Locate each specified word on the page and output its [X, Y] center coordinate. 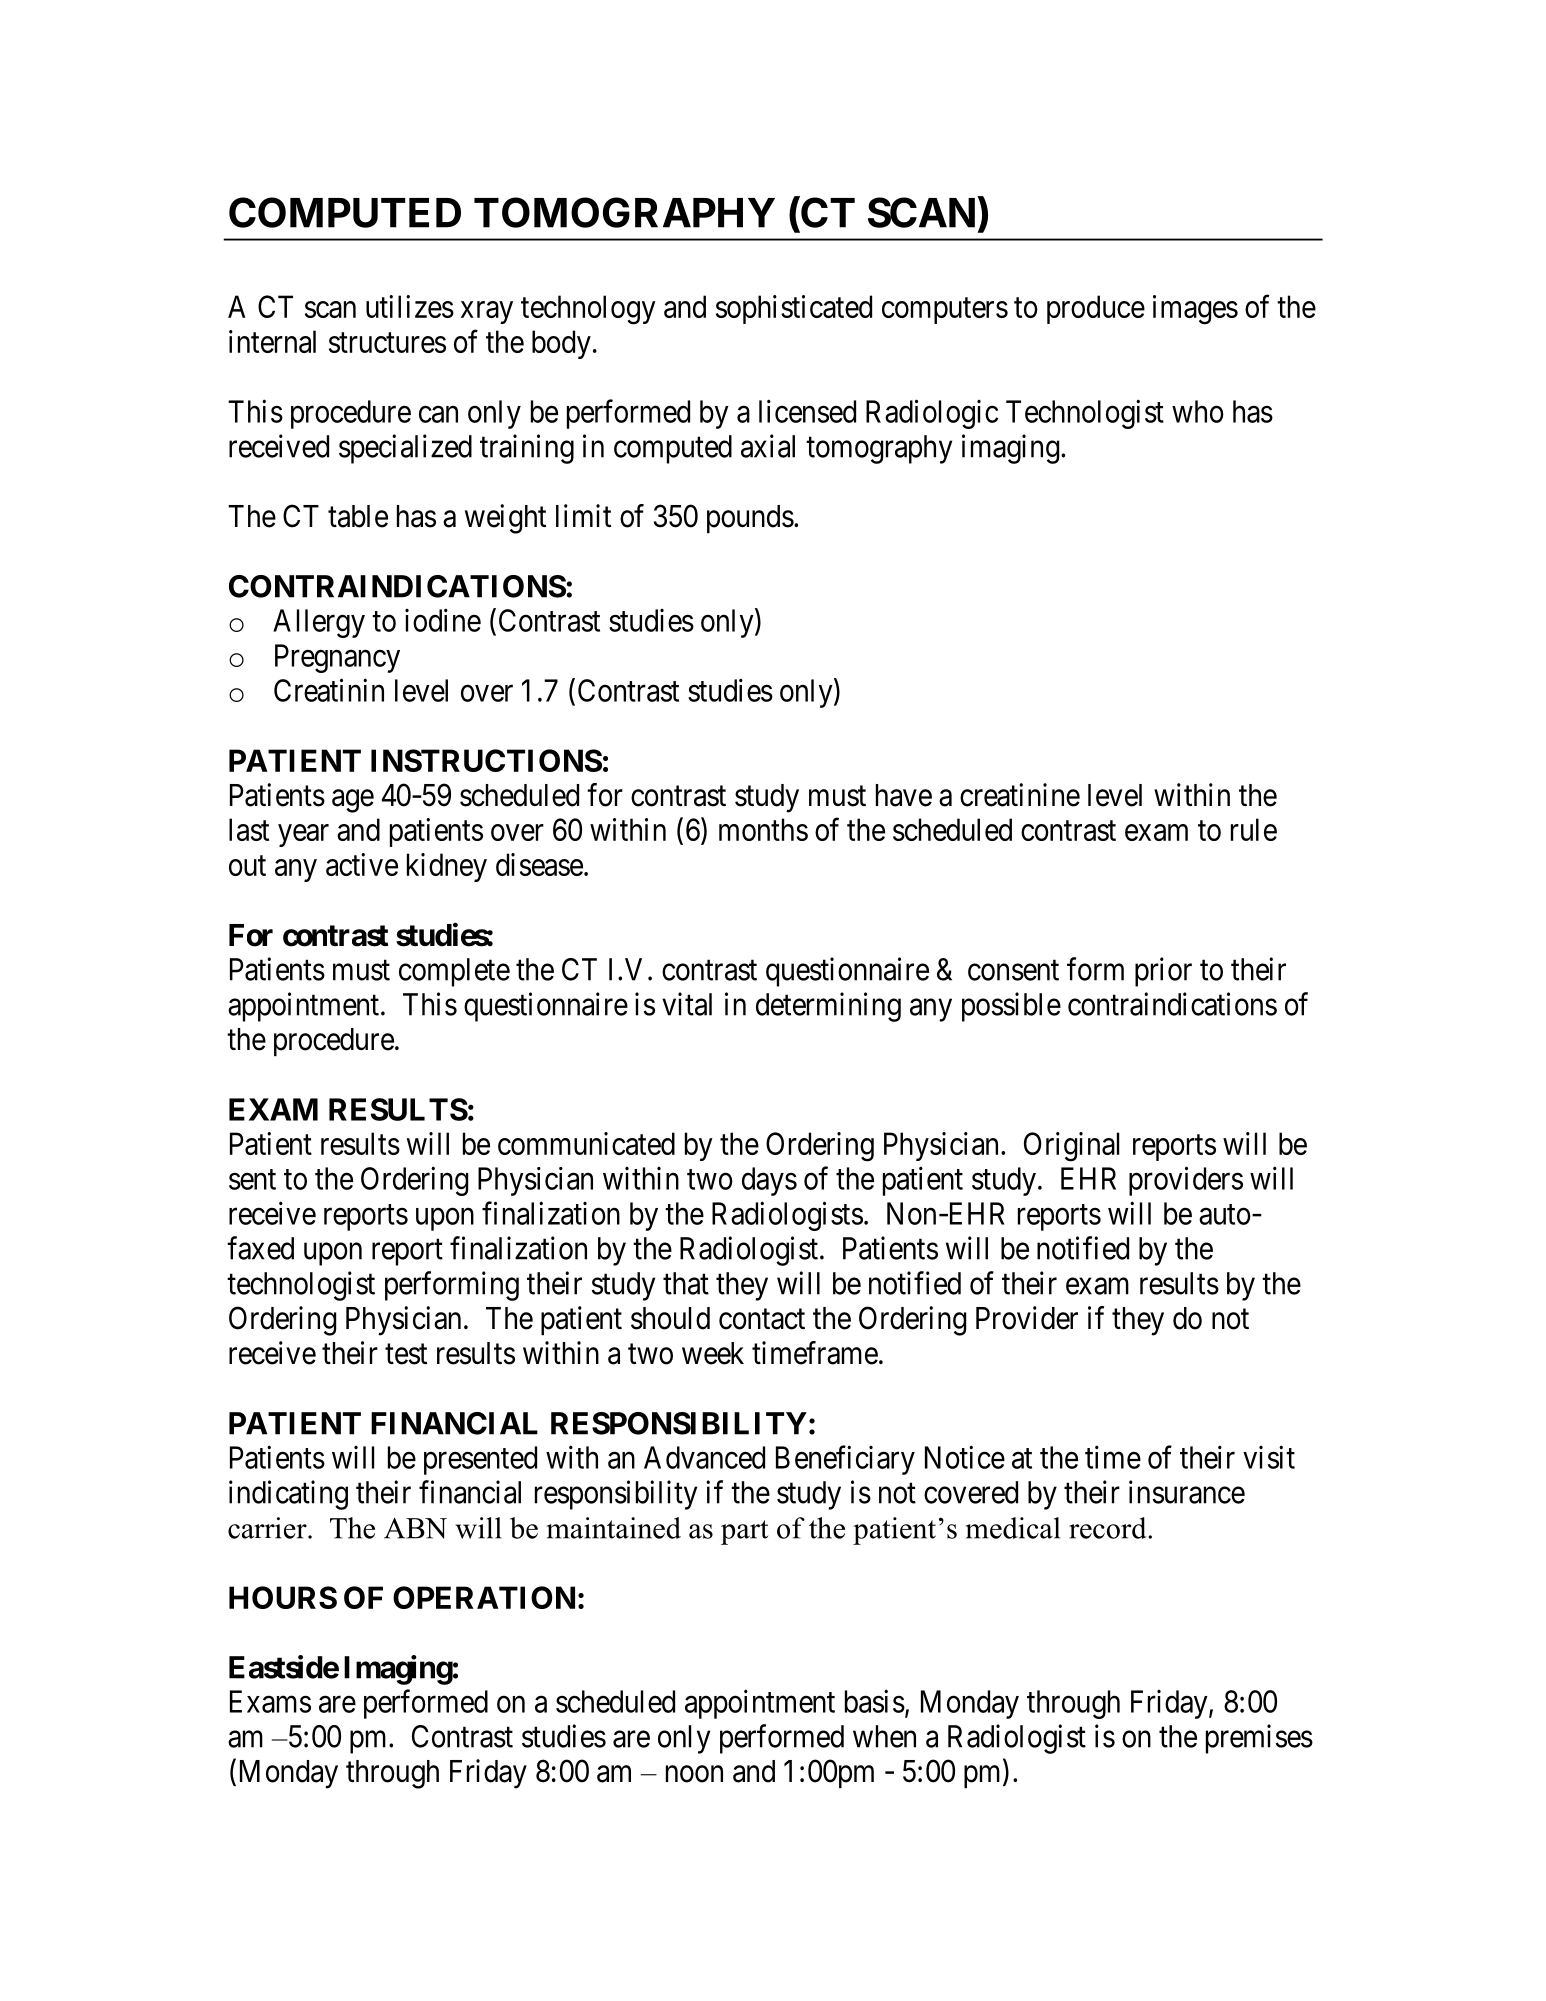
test [406, 1354]
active [362, 864]
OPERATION [484, 1597]
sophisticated [794, 309]
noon [694, 1774]
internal [272, 341]
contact [762, 1319]
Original [1071, 1147]
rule [1254, 829]
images [1195, 310]
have [904, 795]
